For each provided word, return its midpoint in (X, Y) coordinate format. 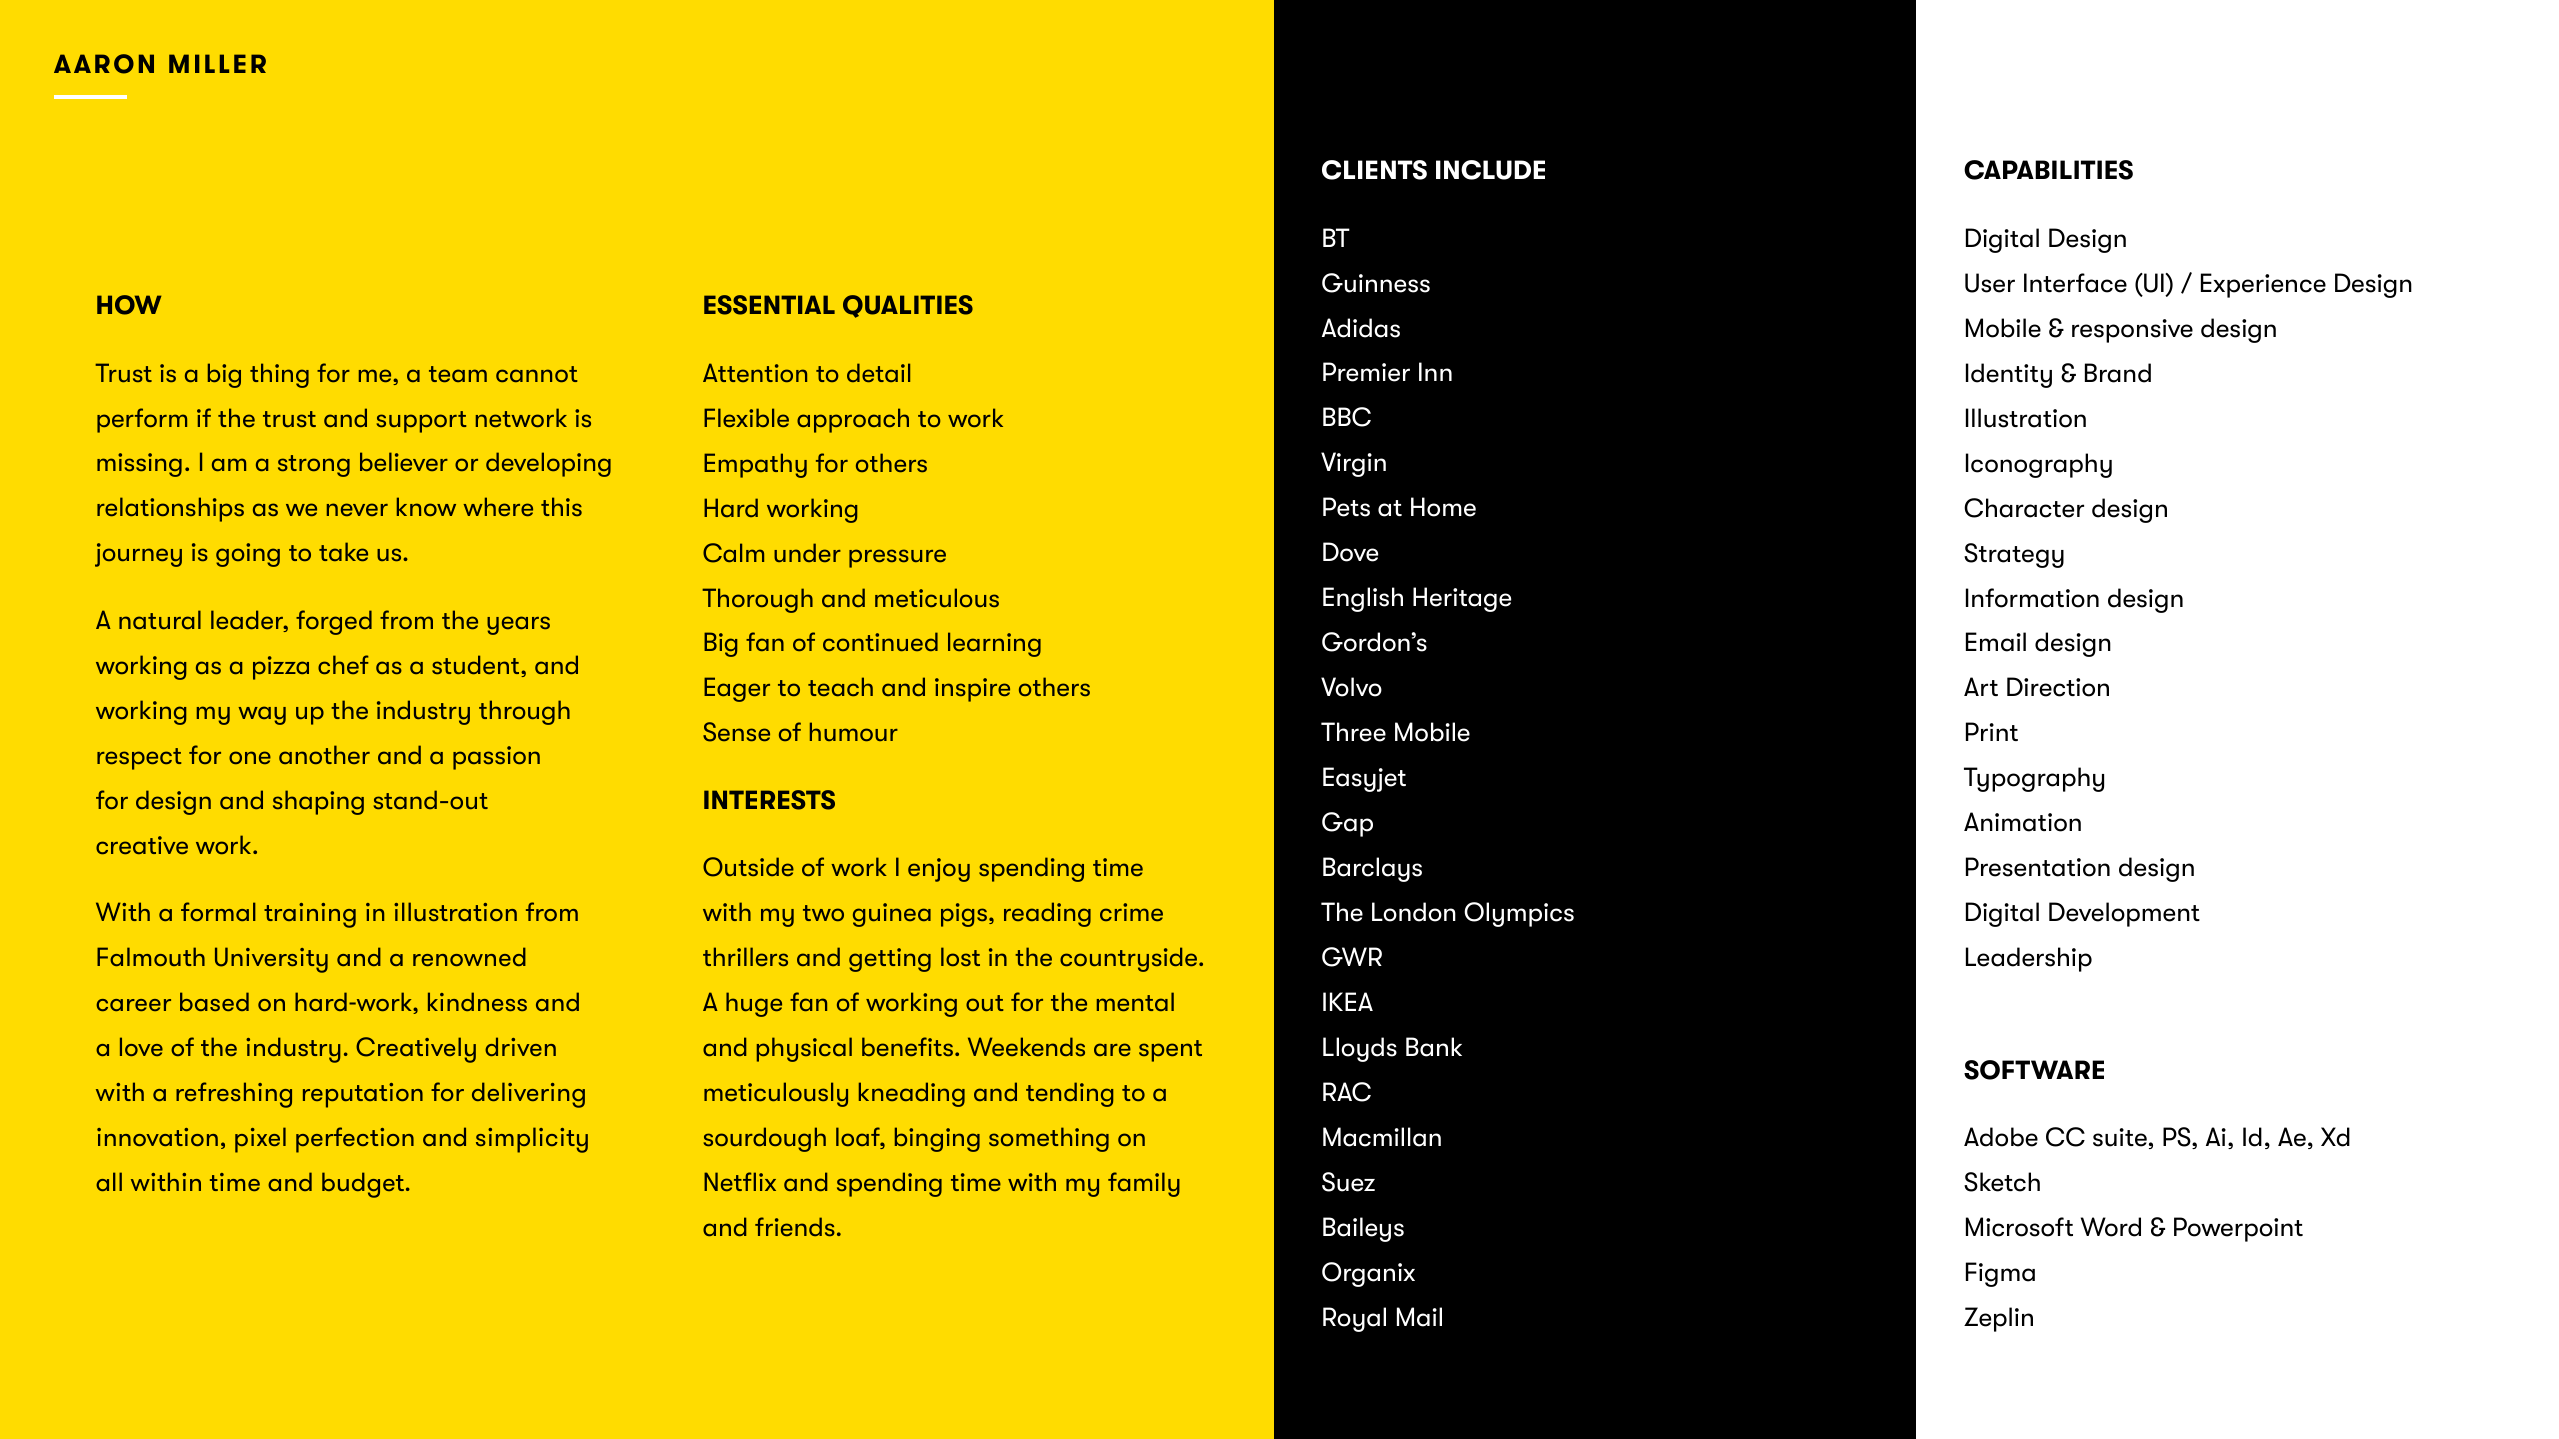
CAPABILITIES (2048, 170)
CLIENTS (1374, 170)
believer (404, 461)
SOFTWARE (2034, 1070)
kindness (477, 1001)
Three (1353, 732)
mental (1135, 1001)
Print (1992, 731)
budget (363, 1185)
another (324, 754)
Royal (1354, 1319)
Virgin (1353, 464)
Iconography (2039, 465)
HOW (129, 305)
